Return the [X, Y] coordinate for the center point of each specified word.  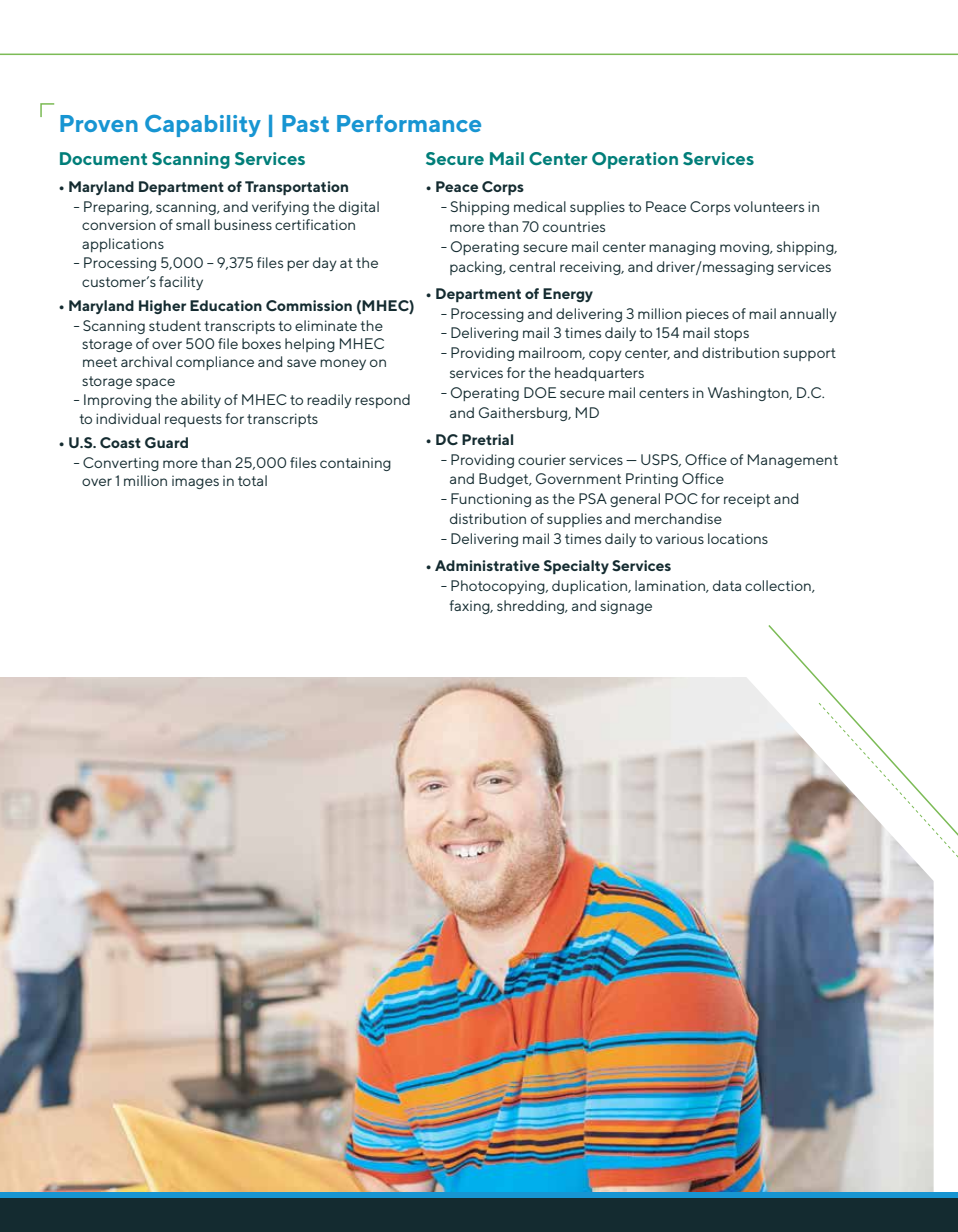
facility [181, 283]
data [727, 585]
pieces [707, 315]
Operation [635, 160]
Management [793, 461]
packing [477, 268]
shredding [531, 607]
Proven [99, 123]
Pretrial [487, 439]
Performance [409, 123]
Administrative [487, 565]
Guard [166, 443]
